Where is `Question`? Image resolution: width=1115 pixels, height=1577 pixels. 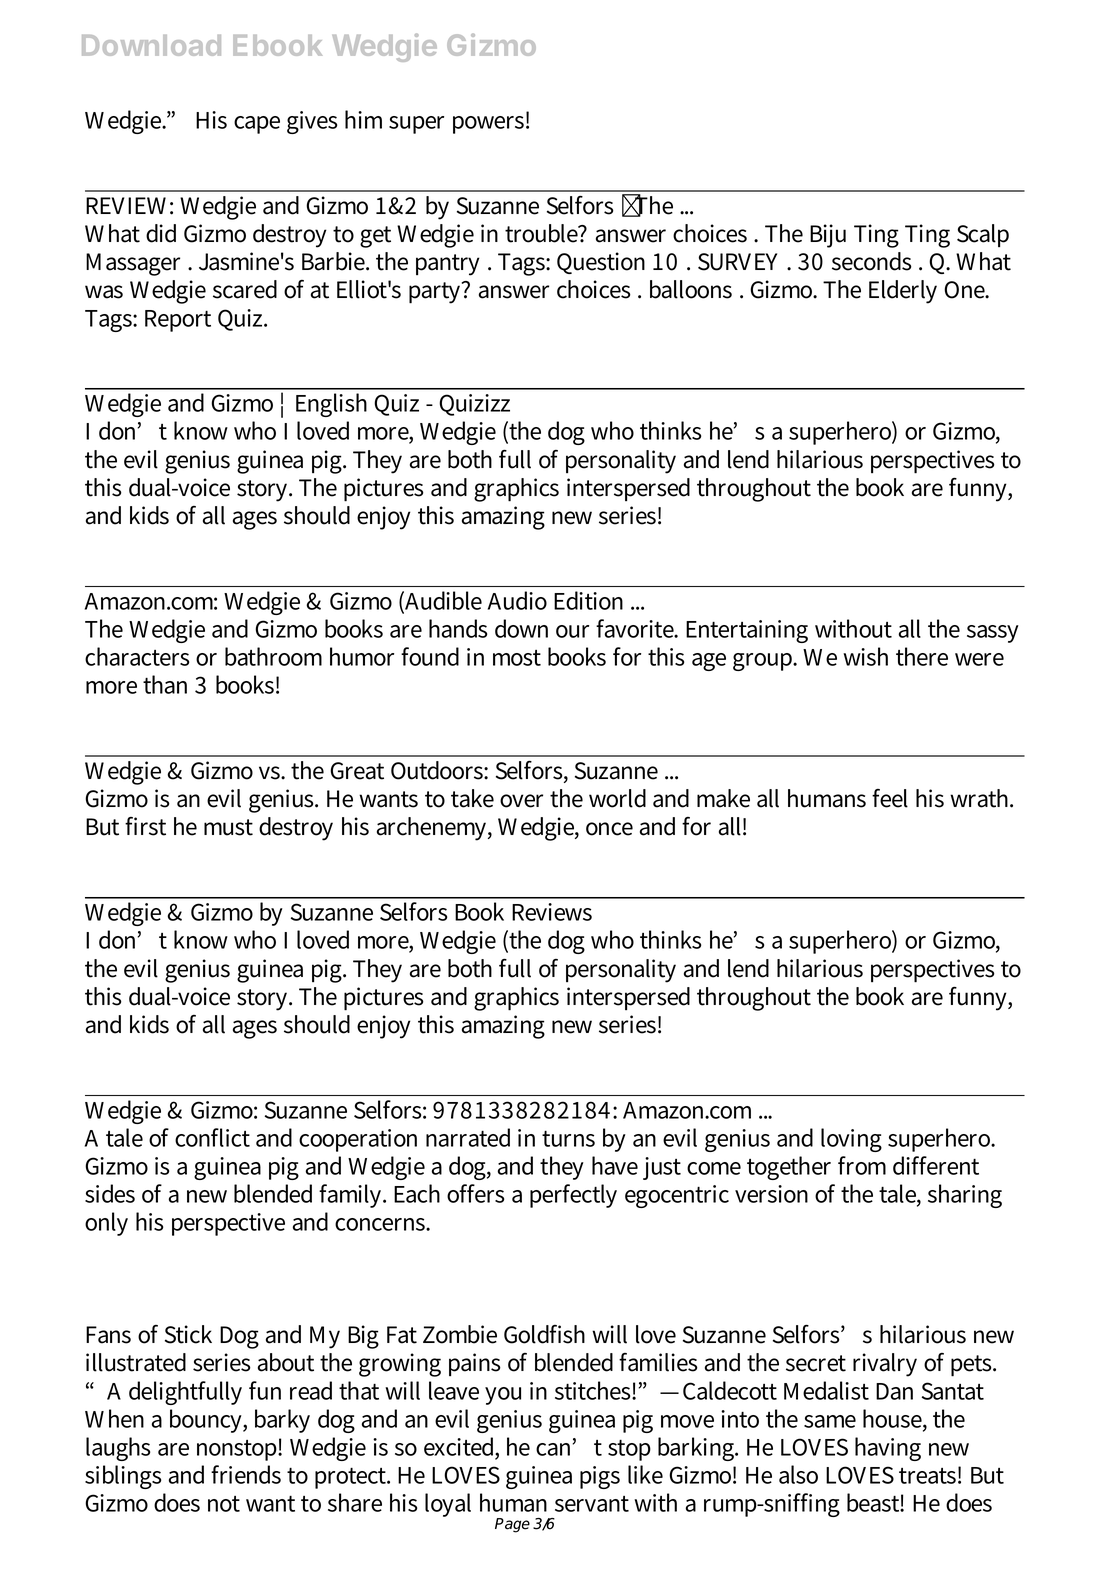
Question is located at coordinates (601, 263).
